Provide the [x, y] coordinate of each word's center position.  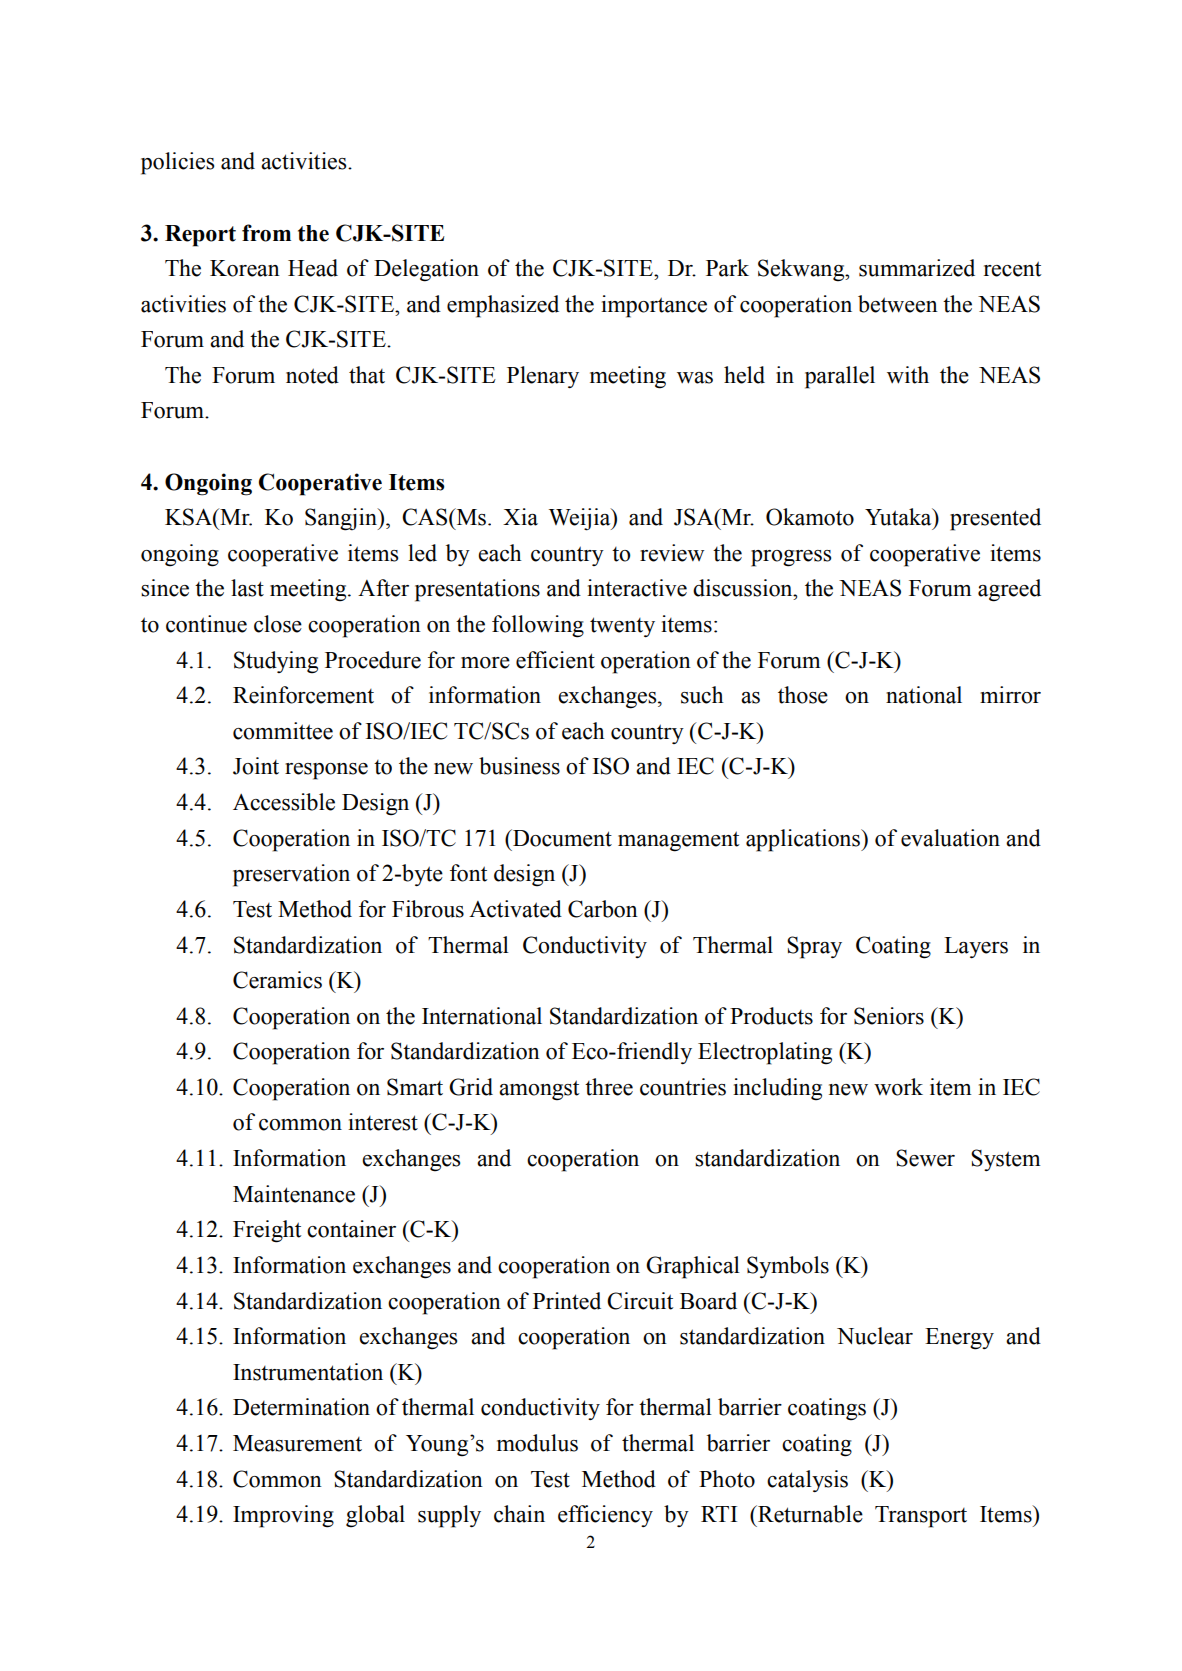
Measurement [297, 1443]
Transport [921, 1517]
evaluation [950, 838]
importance [654, 306]
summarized [917, 268]
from [266, 233]
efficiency [605, 1516]
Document [561, 838]
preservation [291, 875]
